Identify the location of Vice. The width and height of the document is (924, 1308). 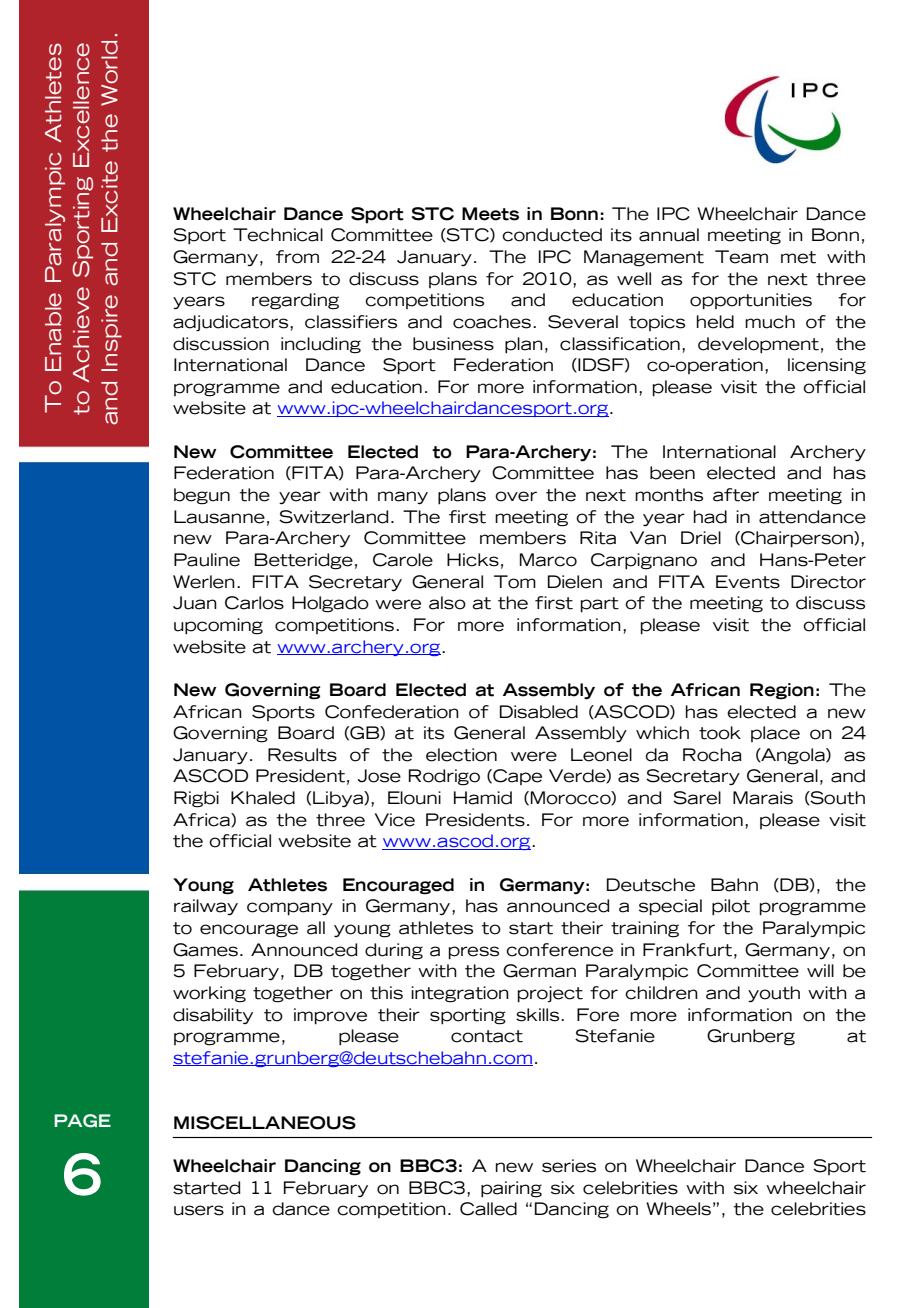
(395, 820).
